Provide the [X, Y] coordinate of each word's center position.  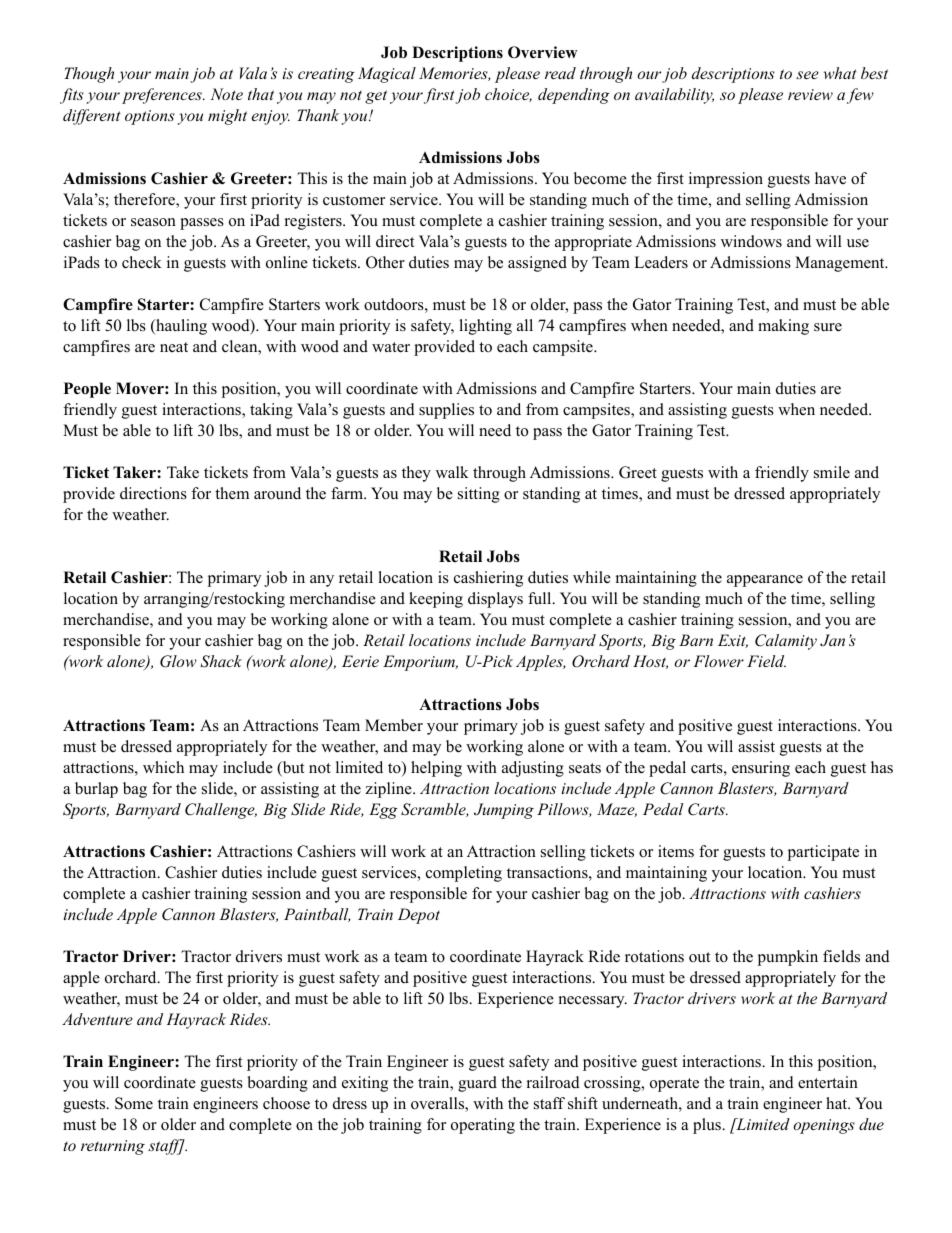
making [783, 327]
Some [134, 1103]
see [807, 75]
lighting [485, 327]
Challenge [221, 811]
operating [483, 1126]
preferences [163, 96]
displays [495, 600]
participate [823, 853]
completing [464, 874]
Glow [178, 661]
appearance [765, 581]
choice [508, 95]
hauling [180, 327]
